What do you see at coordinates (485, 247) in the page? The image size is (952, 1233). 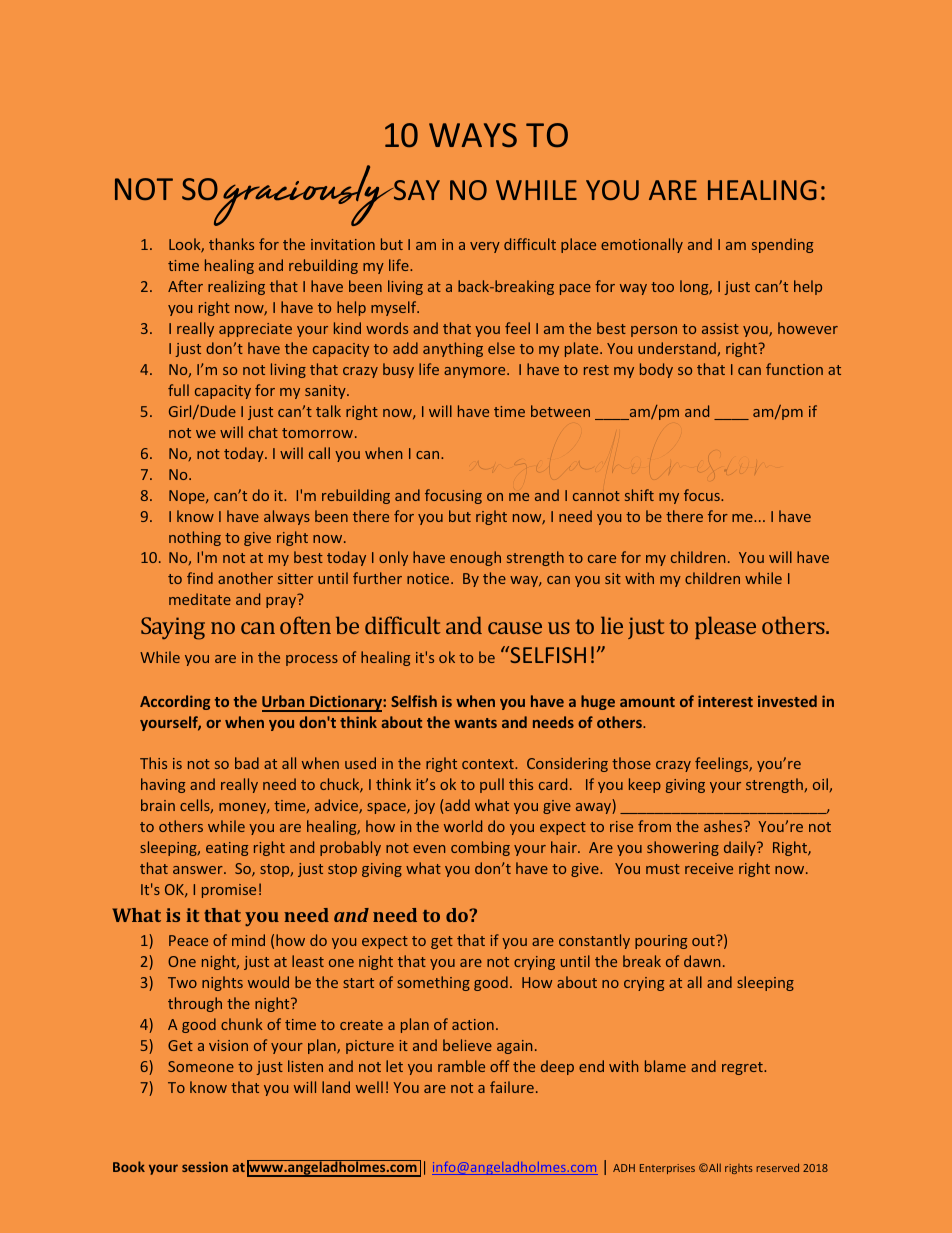 I see `very` at bounding box center [485, 247].
